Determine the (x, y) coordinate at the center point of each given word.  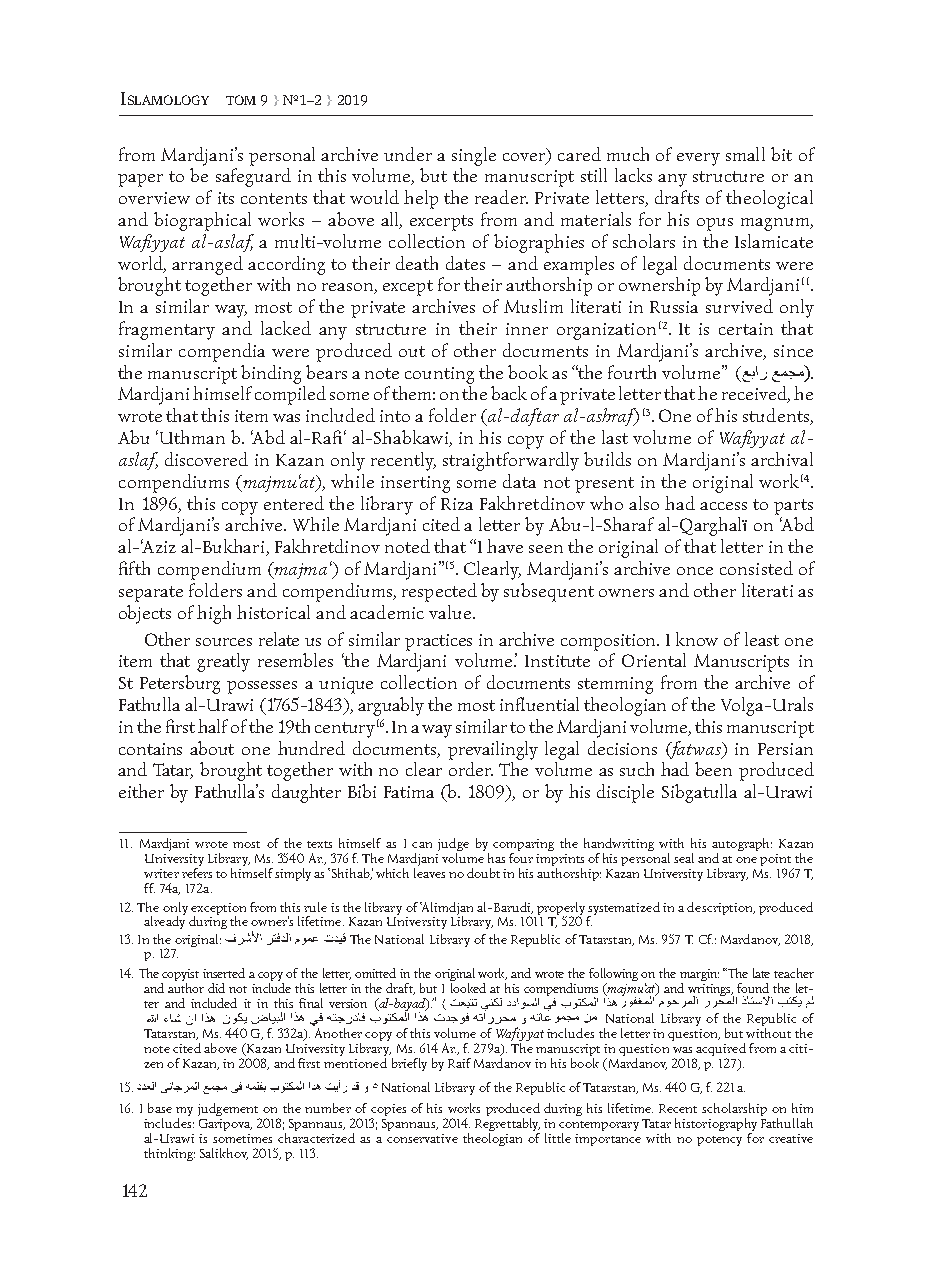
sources (224, 642)
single (474, 156)
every (698, 159)
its (226, 198)
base (160, 1108)
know (697, 639)
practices (438, 642)
